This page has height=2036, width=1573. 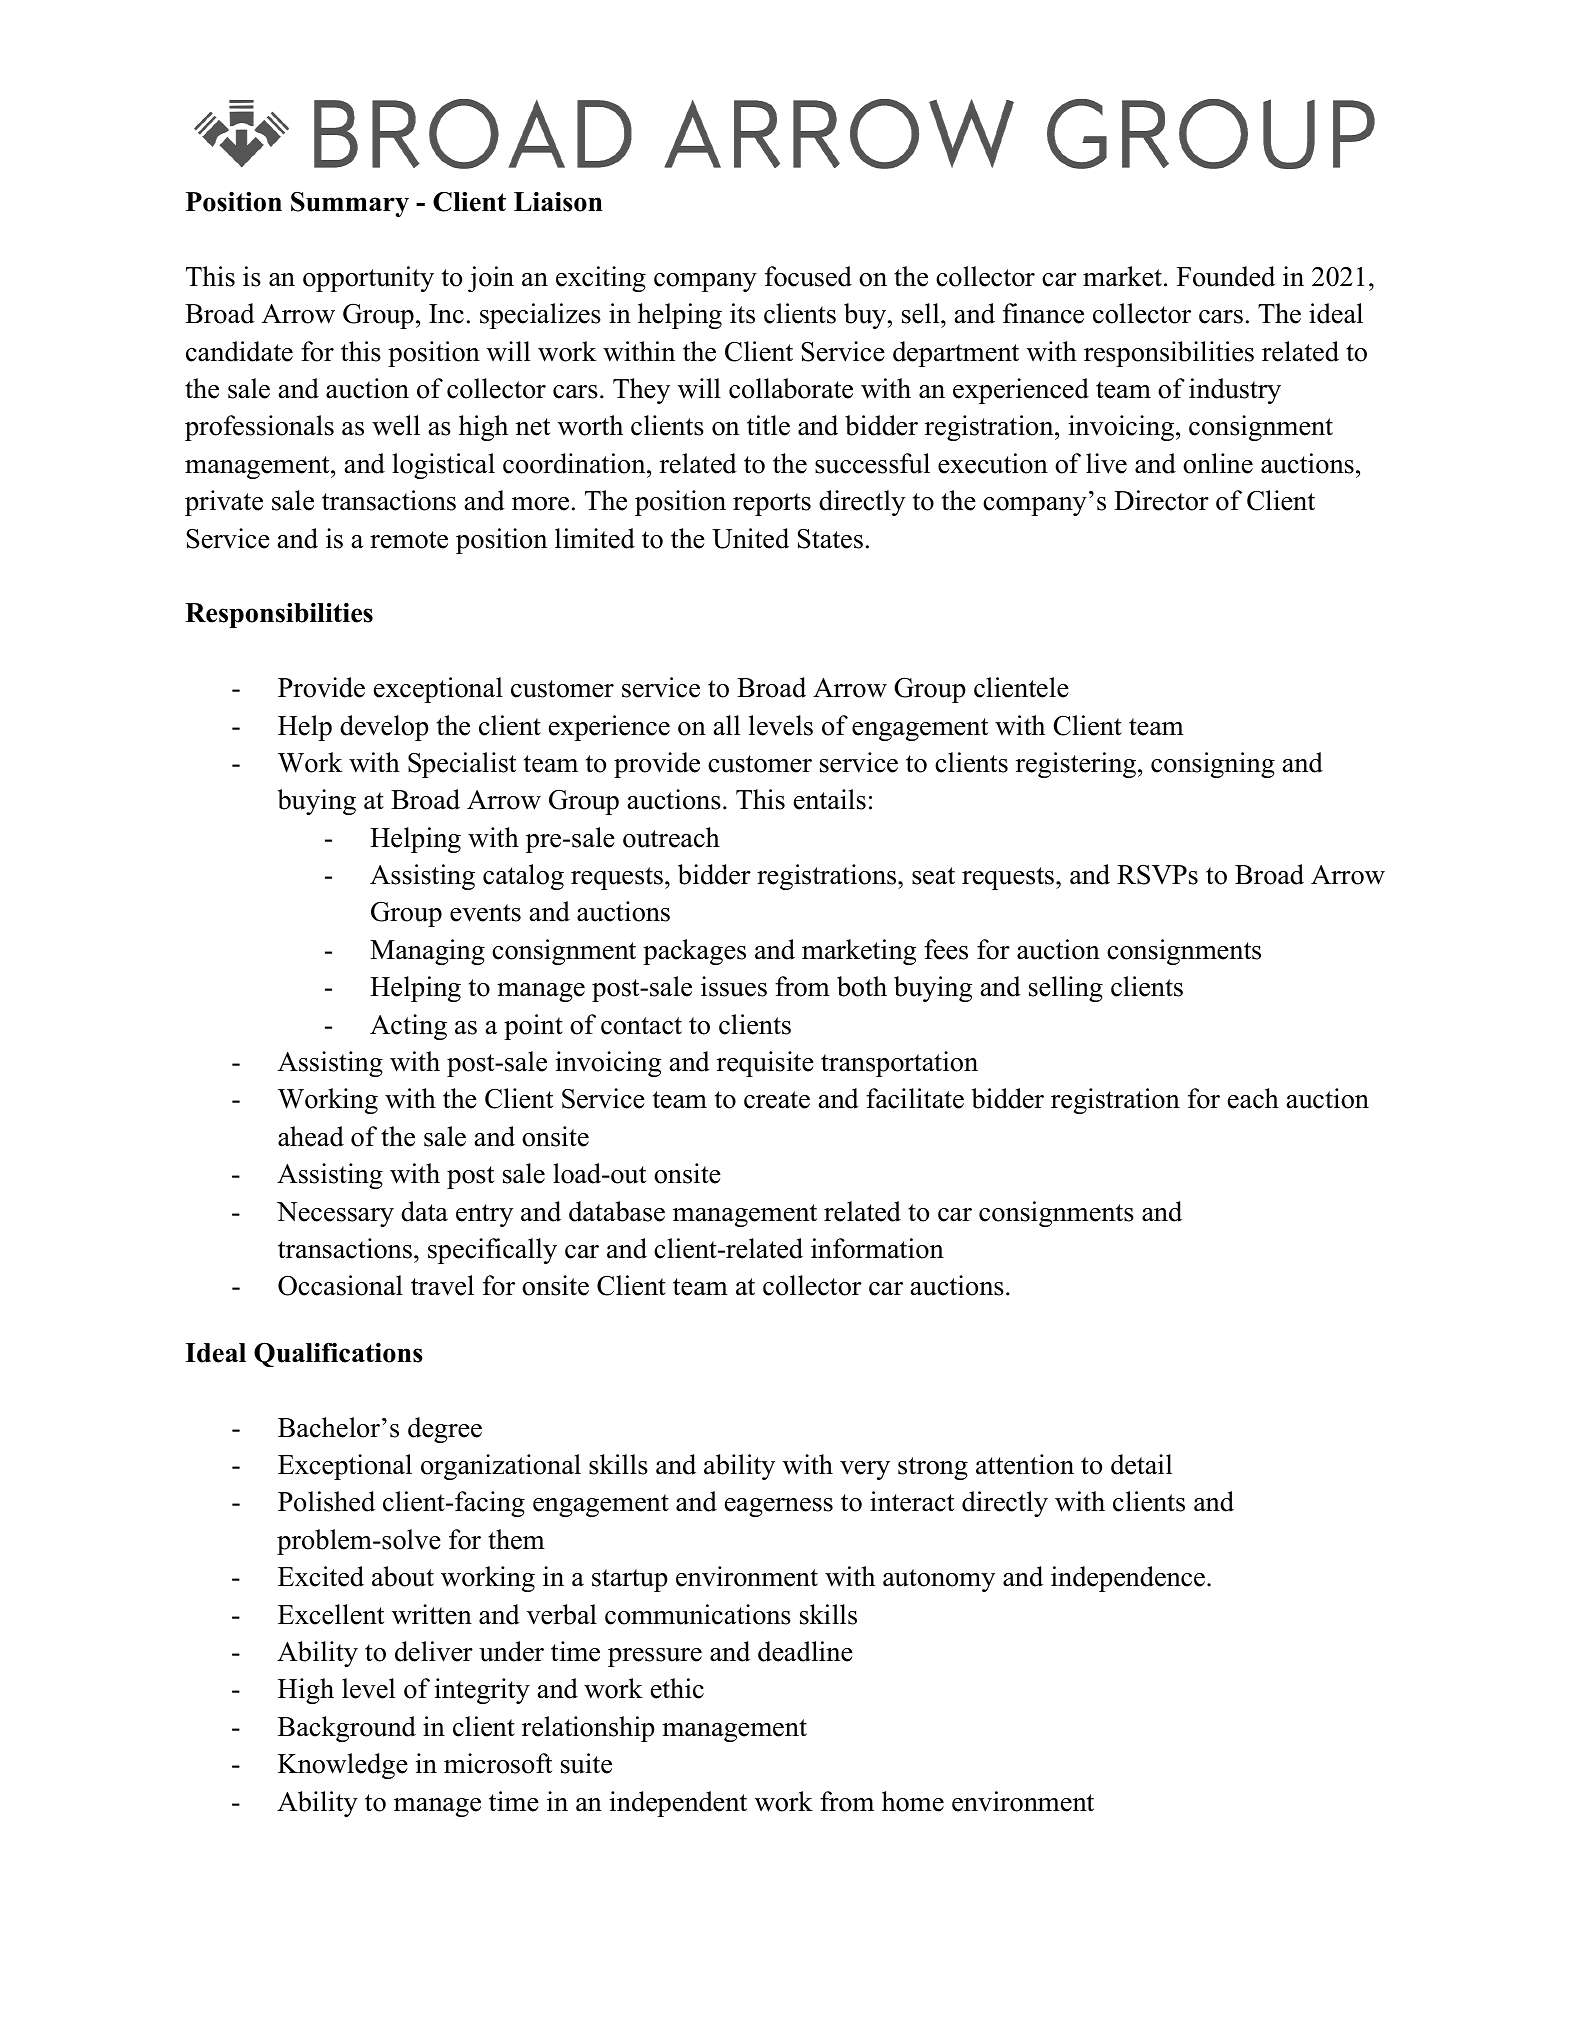 What do you see at coordinates (734, 986) in the page?
I see `issues` at bounding box center [734, 986].
